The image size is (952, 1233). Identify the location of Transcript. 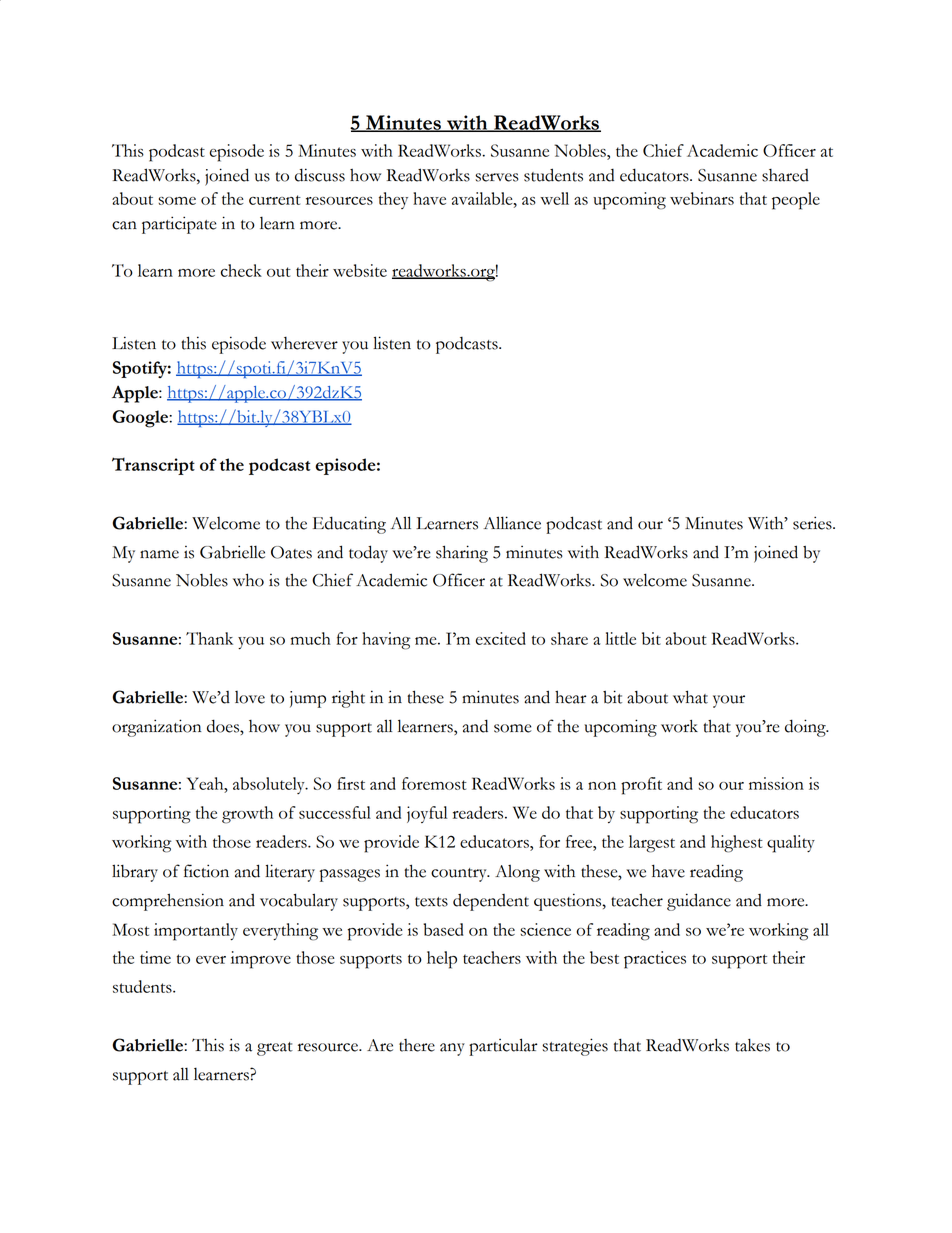
(153, 466).
